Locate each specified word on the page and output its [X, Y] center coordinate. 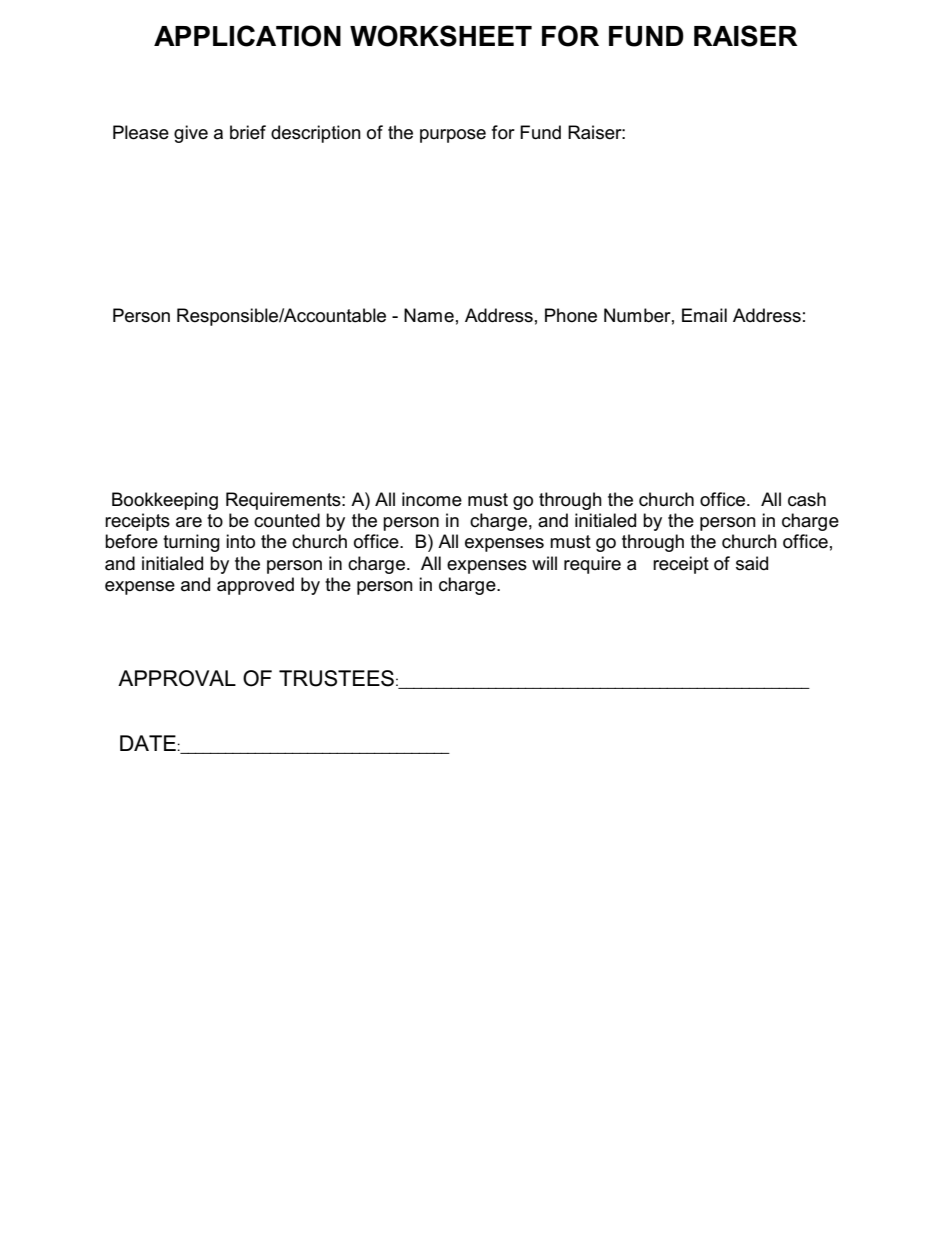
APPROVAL [177, 678]
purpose [453, 136]
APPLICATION [247, 36]
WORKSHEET [441, 36]
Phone [571, 315]
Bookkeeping [165, 501]
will [544, 563]
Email [704, 315]
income [432, 499]
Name [429, 315]
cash [807, 499]
